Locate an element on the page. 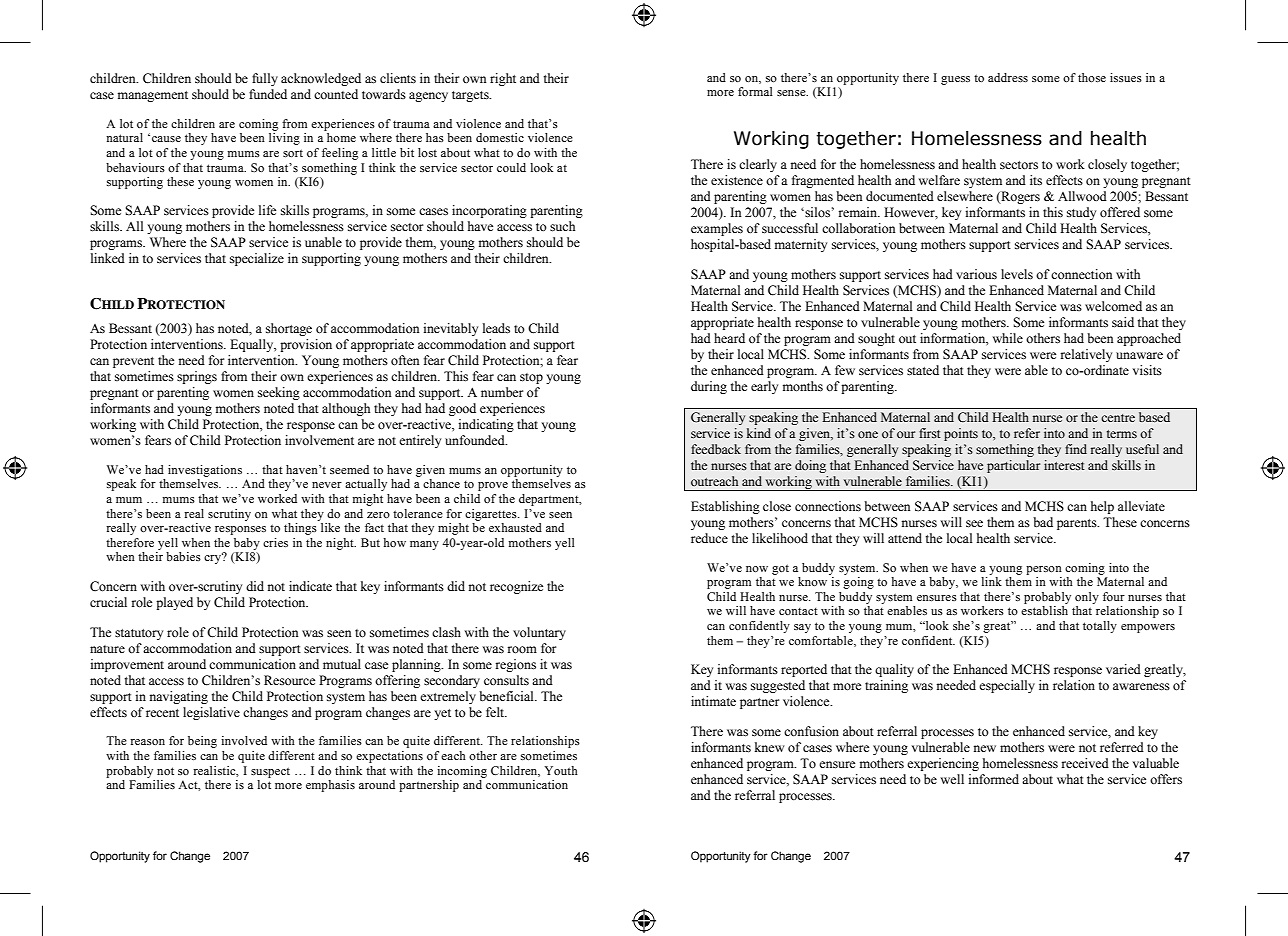  suspect is located at coordinates (270, 772).
